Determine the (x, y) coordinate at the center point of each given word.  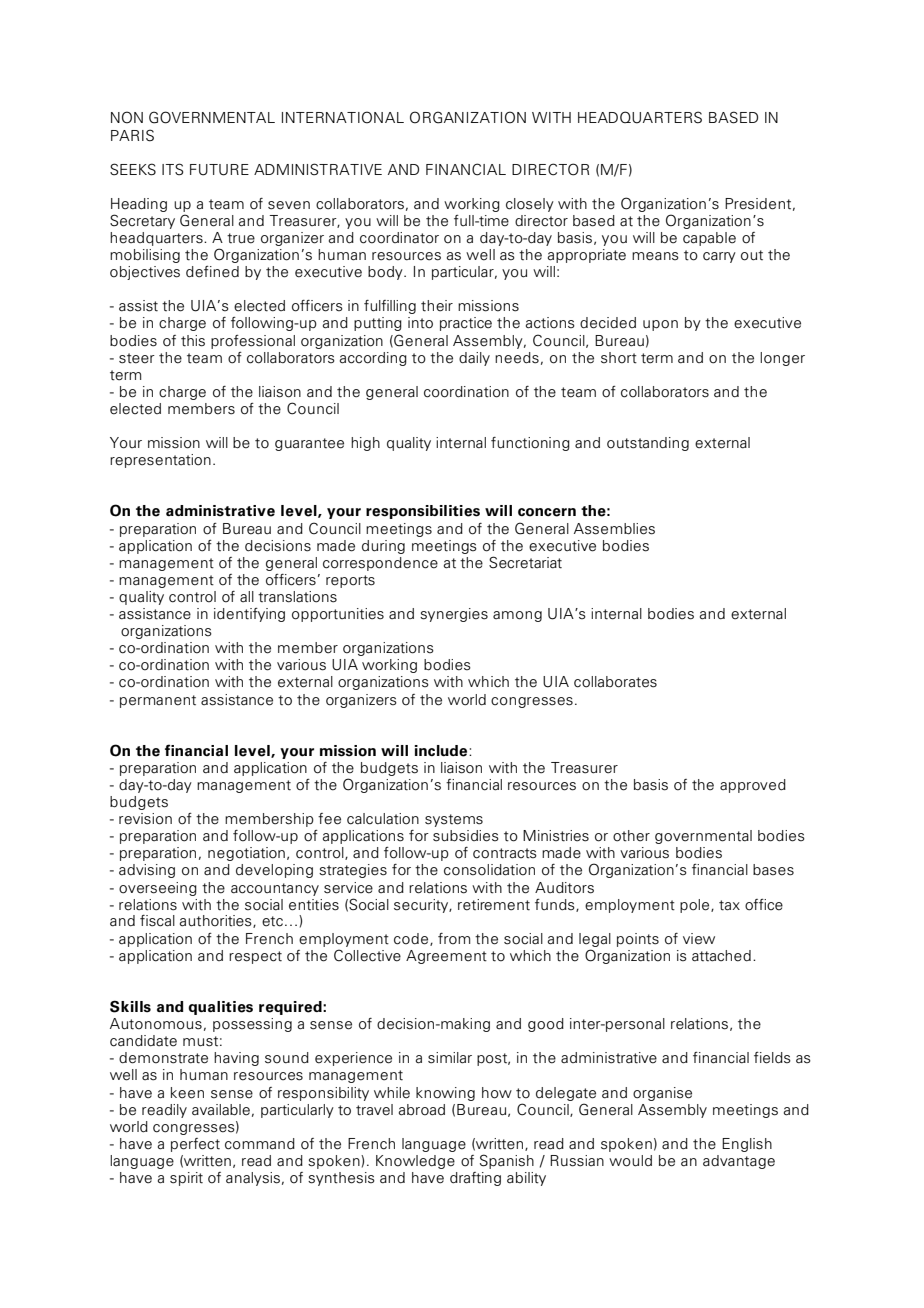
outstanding (648, 444)
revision (145, 819)
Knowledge (415, 1162)
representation (160, 461)
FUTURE (219, 170)
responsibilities (423, 512)
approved (753, 786)
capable (709, 239)
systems (454, 820)
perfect (195, 1145)
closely (530, 205)
